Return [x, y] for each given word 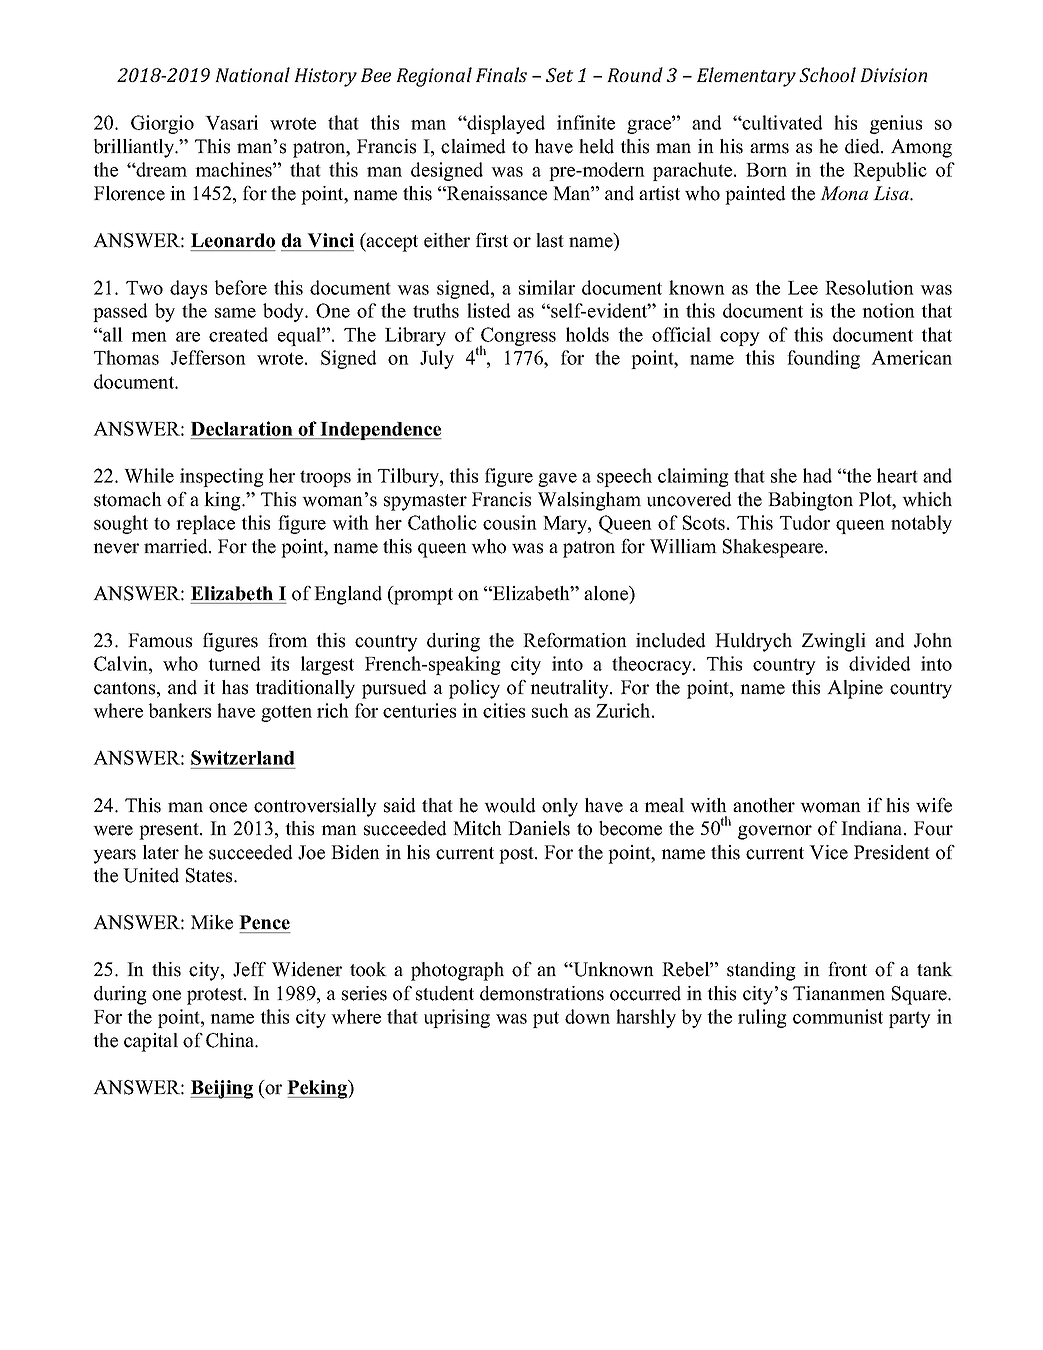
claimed [473, 146]
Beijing [221, 1089]
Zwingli [834, 642]
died [863, 146]
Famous [160, 640]
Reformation [575, 640]
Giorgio [162, 124]
